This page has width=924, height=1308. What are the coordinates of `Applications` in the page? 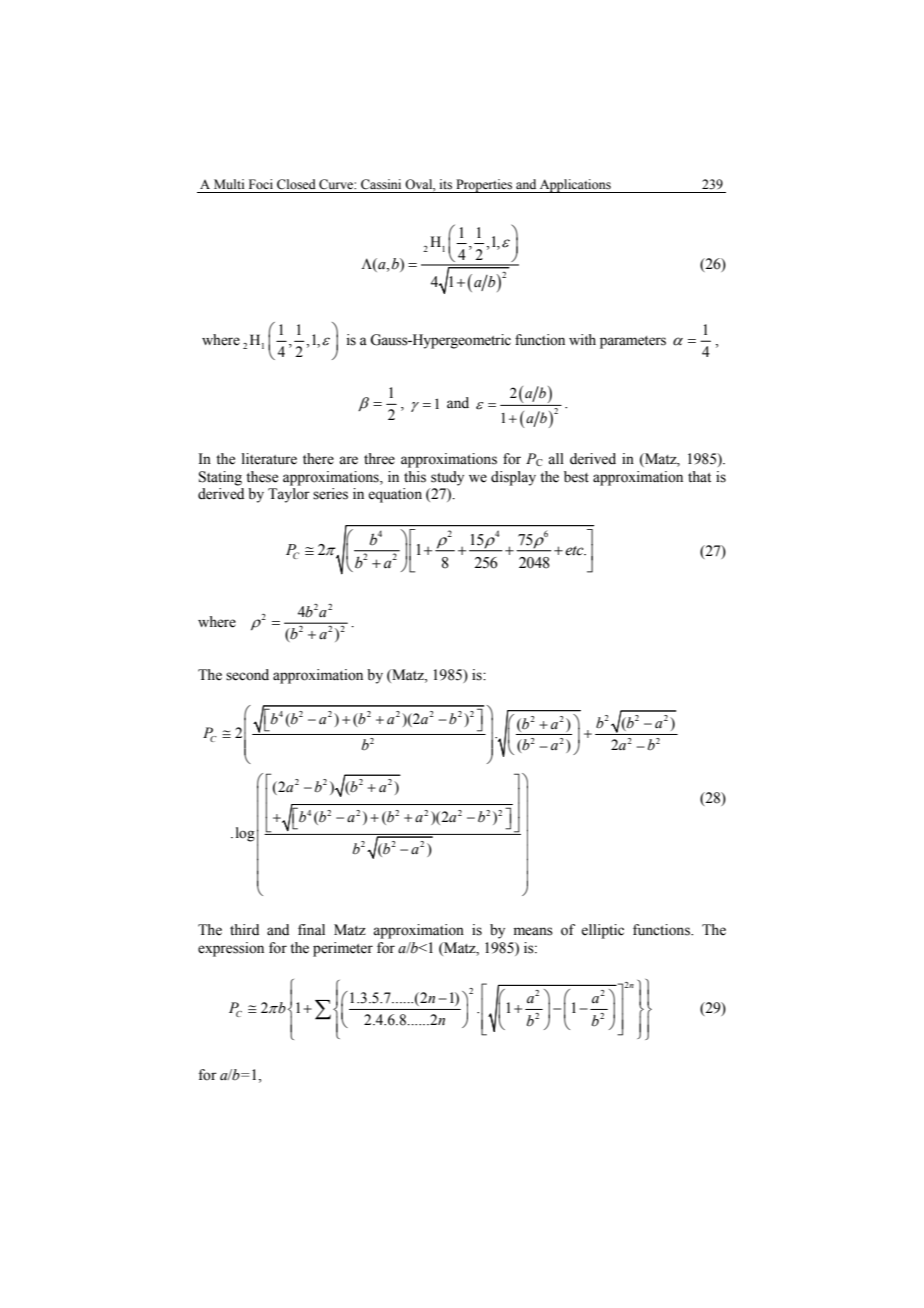 It's located at (575, 186).
